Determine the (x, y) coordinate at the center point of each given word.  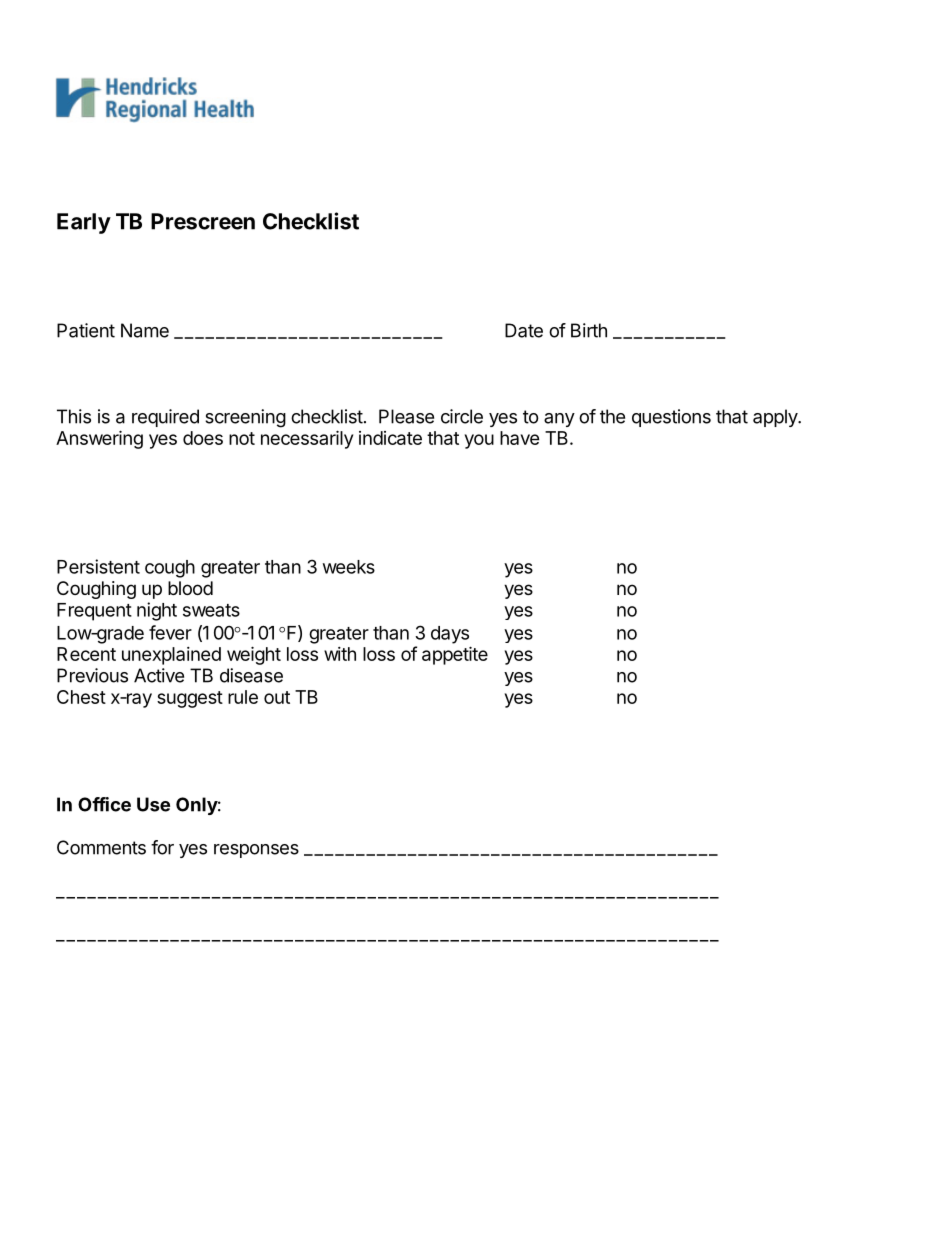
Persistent (98, 566)
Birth (589, 330)
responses (256, 851)
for (162, 847)
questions (671, 418)
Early (84, 223)
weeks (349, 567)
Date (524, 330)
